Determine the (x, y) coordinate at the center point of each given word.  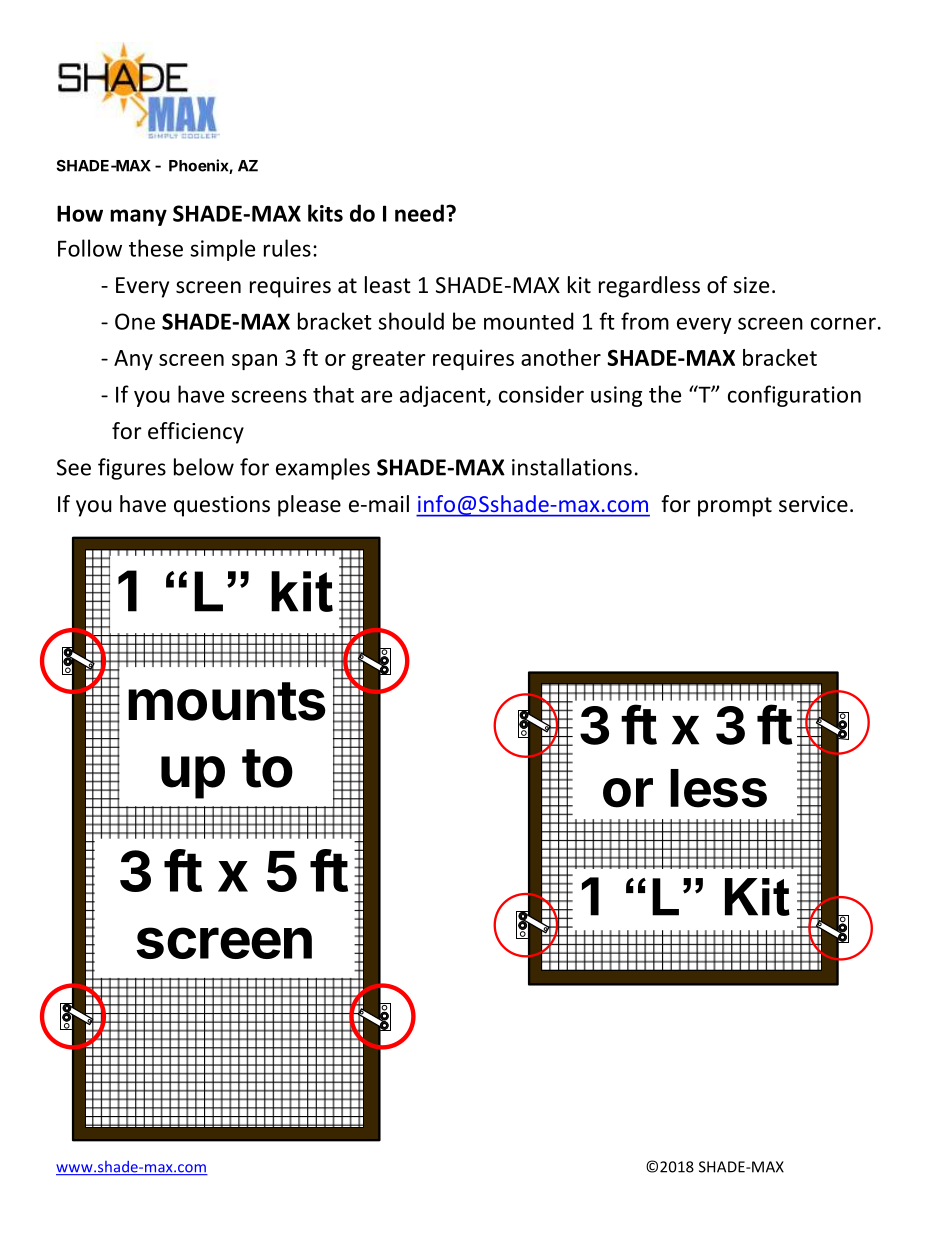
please (309, 506)
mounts (227, 701)
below (204, 467)
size (751, 285)
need (419, 213)
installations (572, 467)
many (138, 217)
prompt (735, 507)
